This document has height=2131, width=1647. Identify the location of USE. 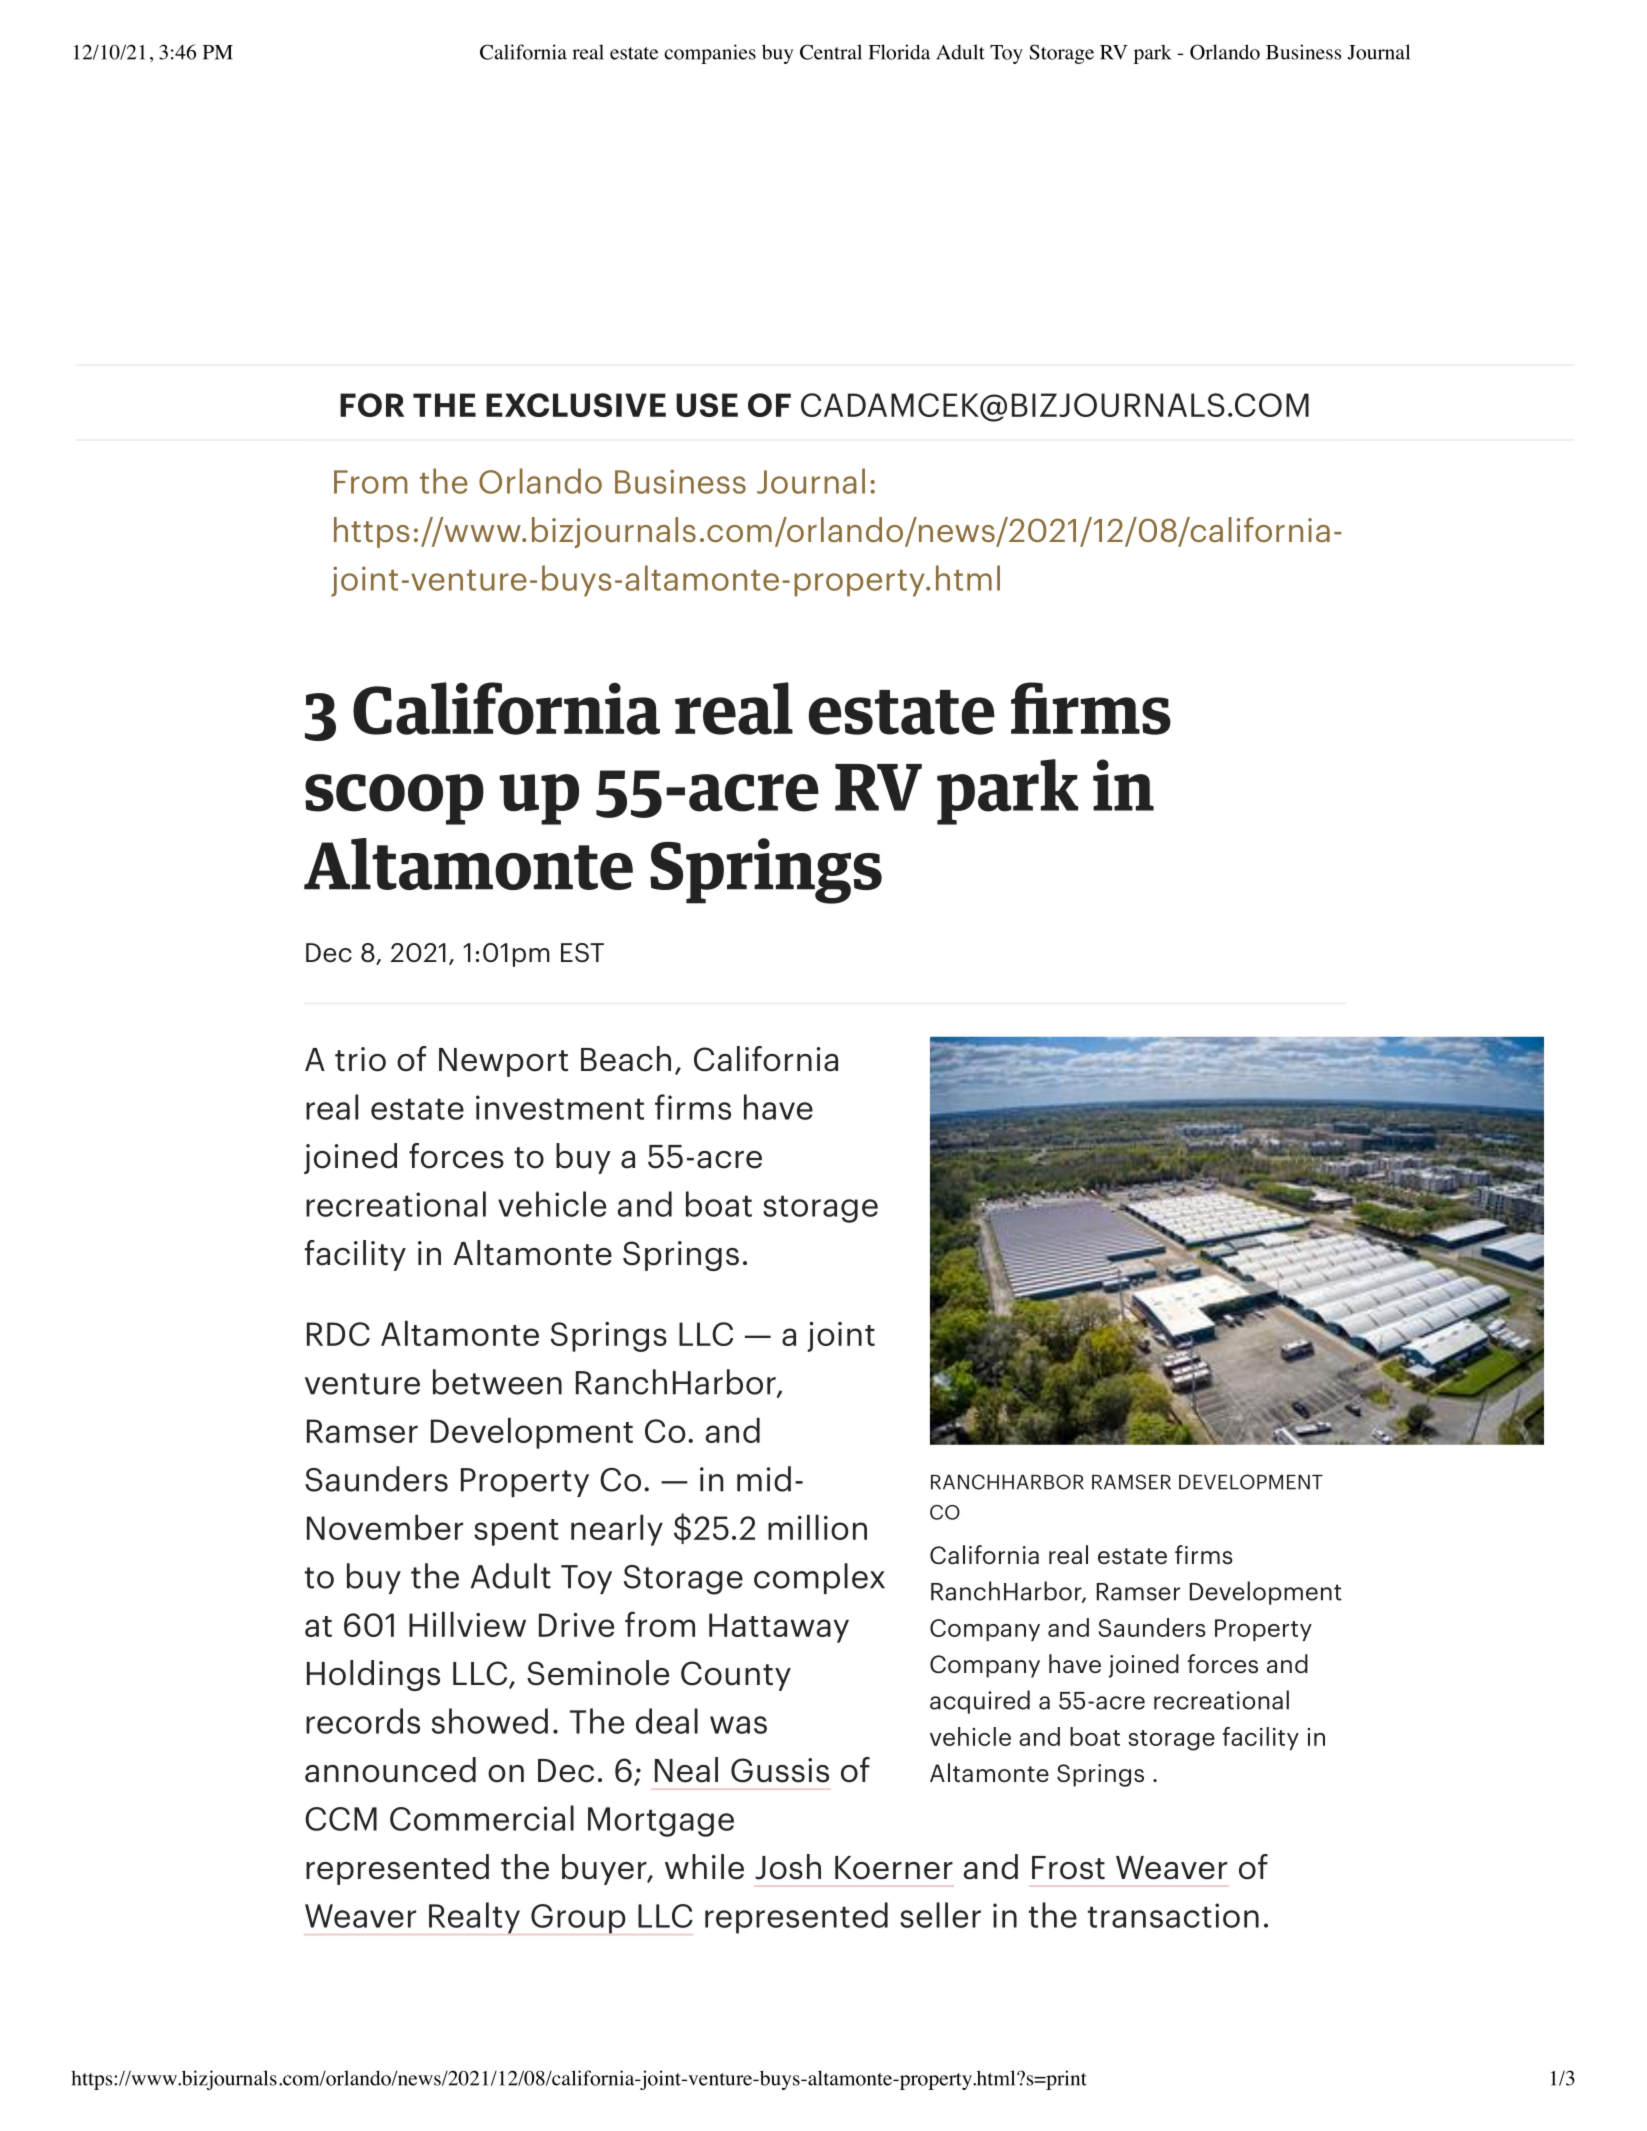
(707, 405).
